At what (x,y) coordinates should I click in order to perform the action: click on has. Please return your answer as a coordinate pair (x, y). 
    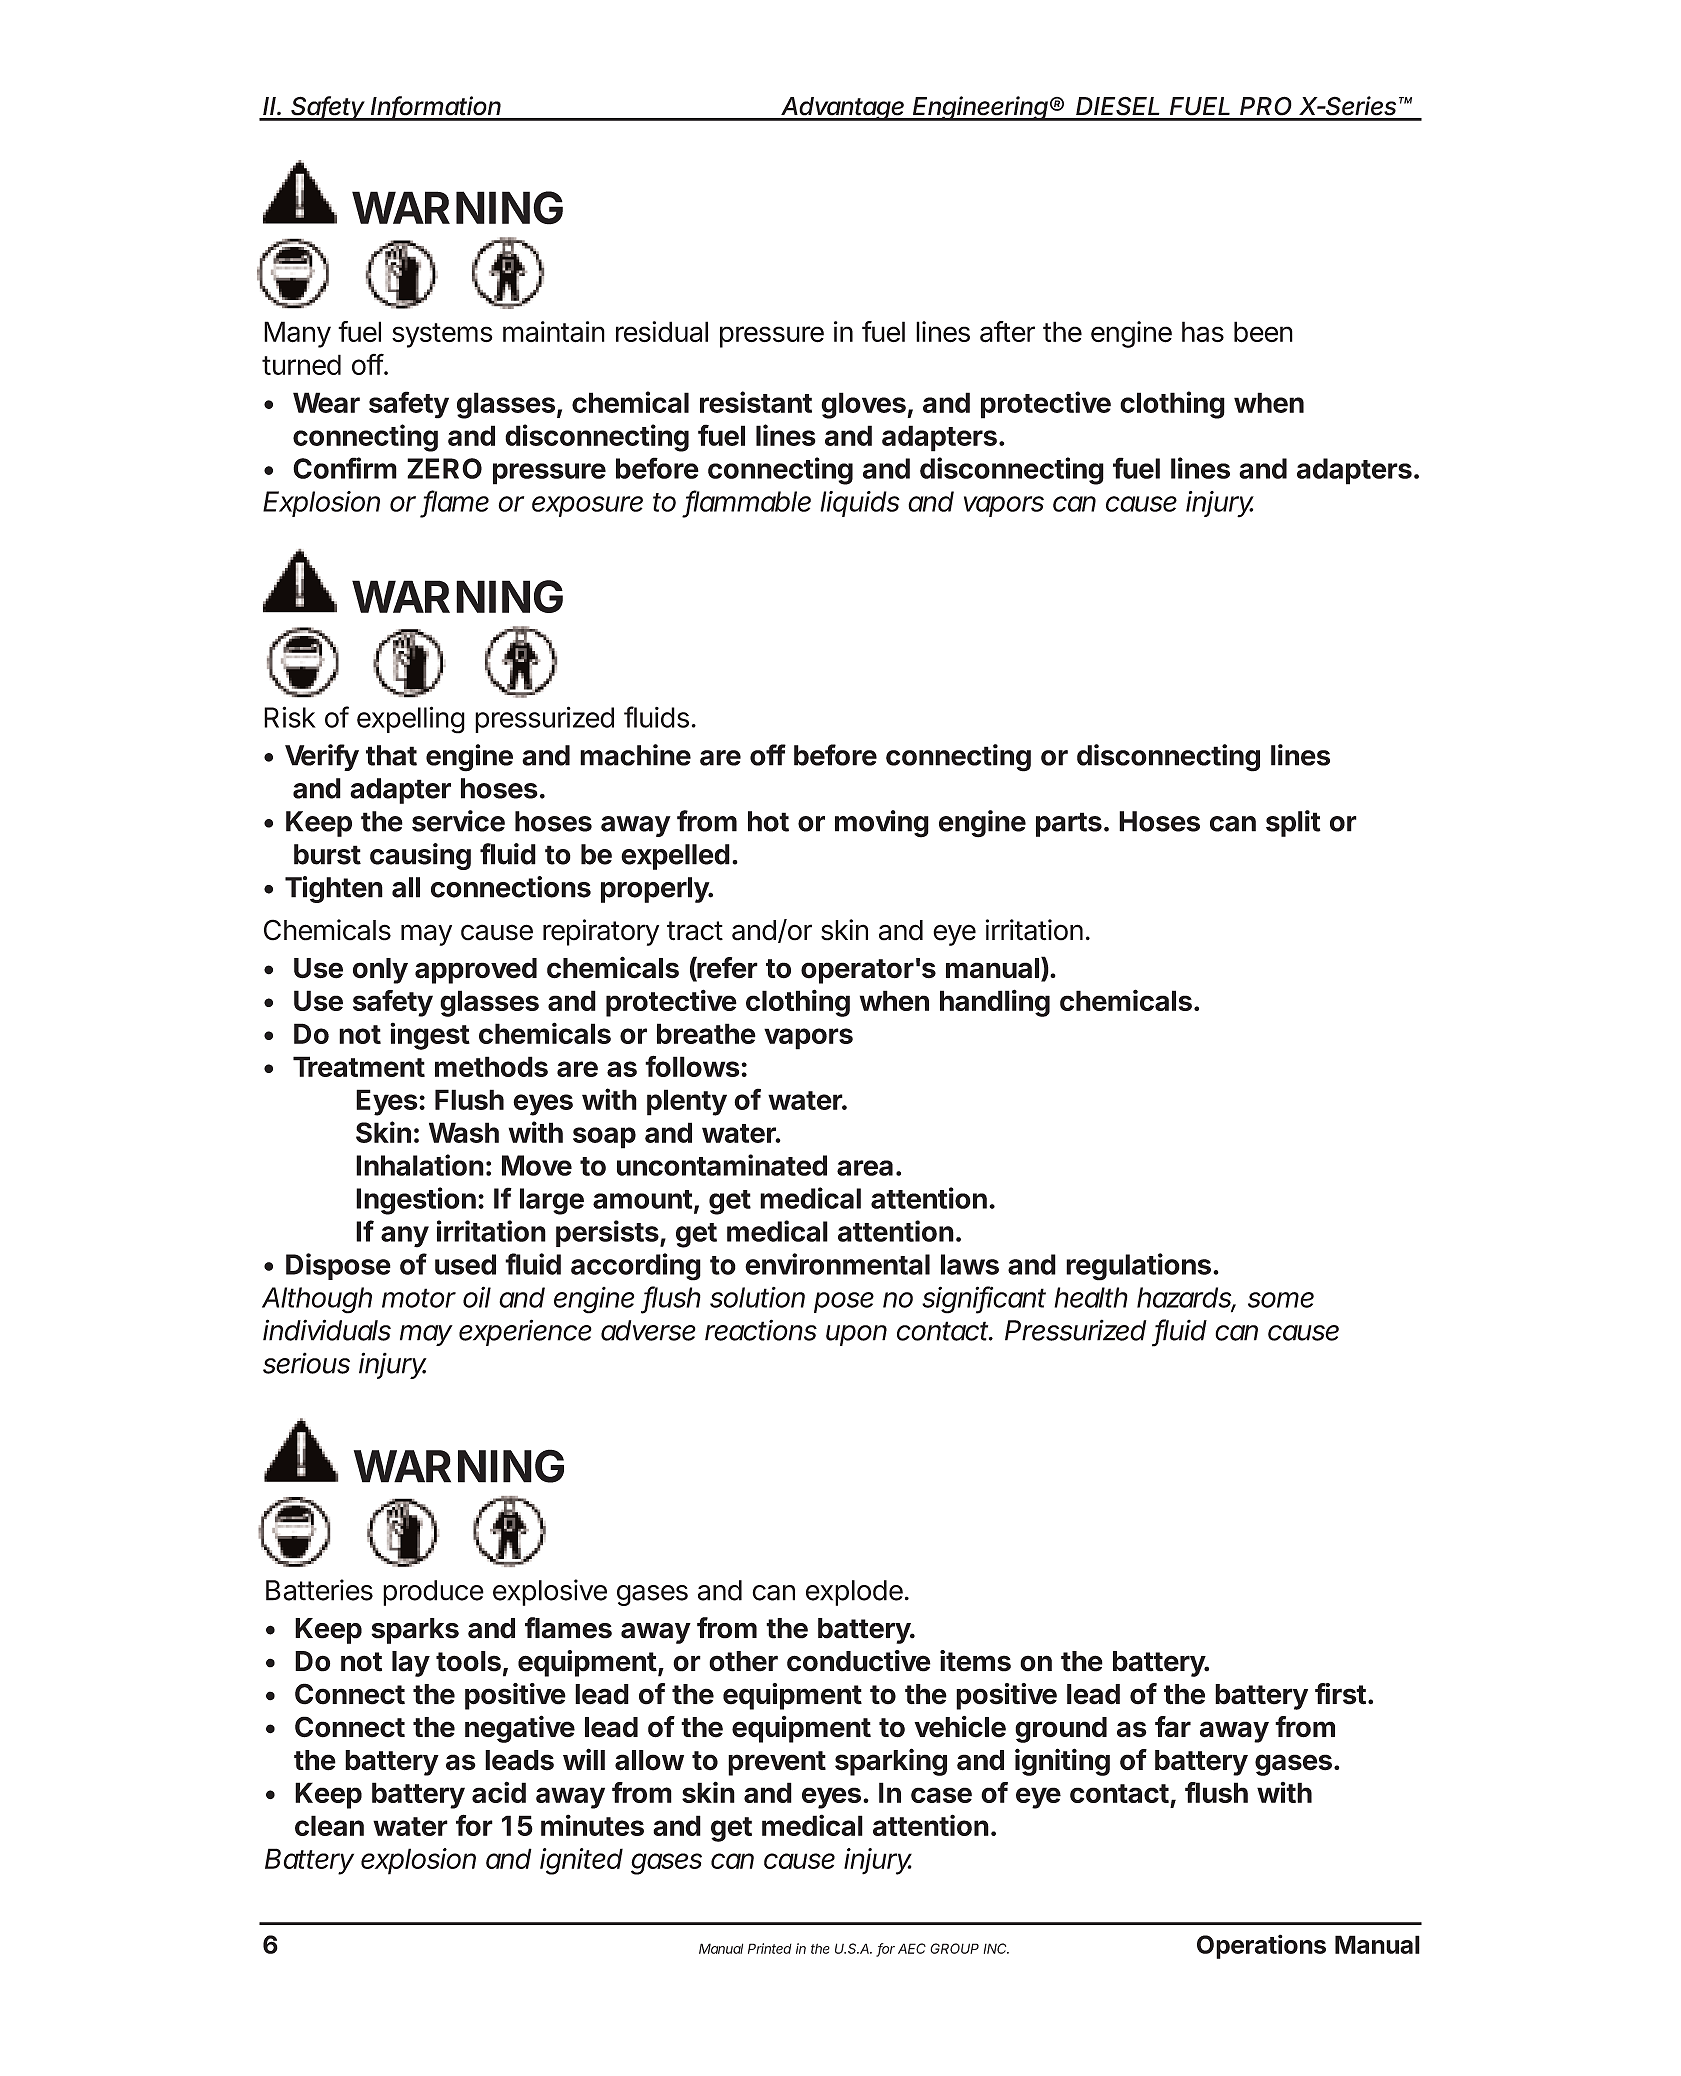
    Looking at the image, I should click on (1203, 331).
